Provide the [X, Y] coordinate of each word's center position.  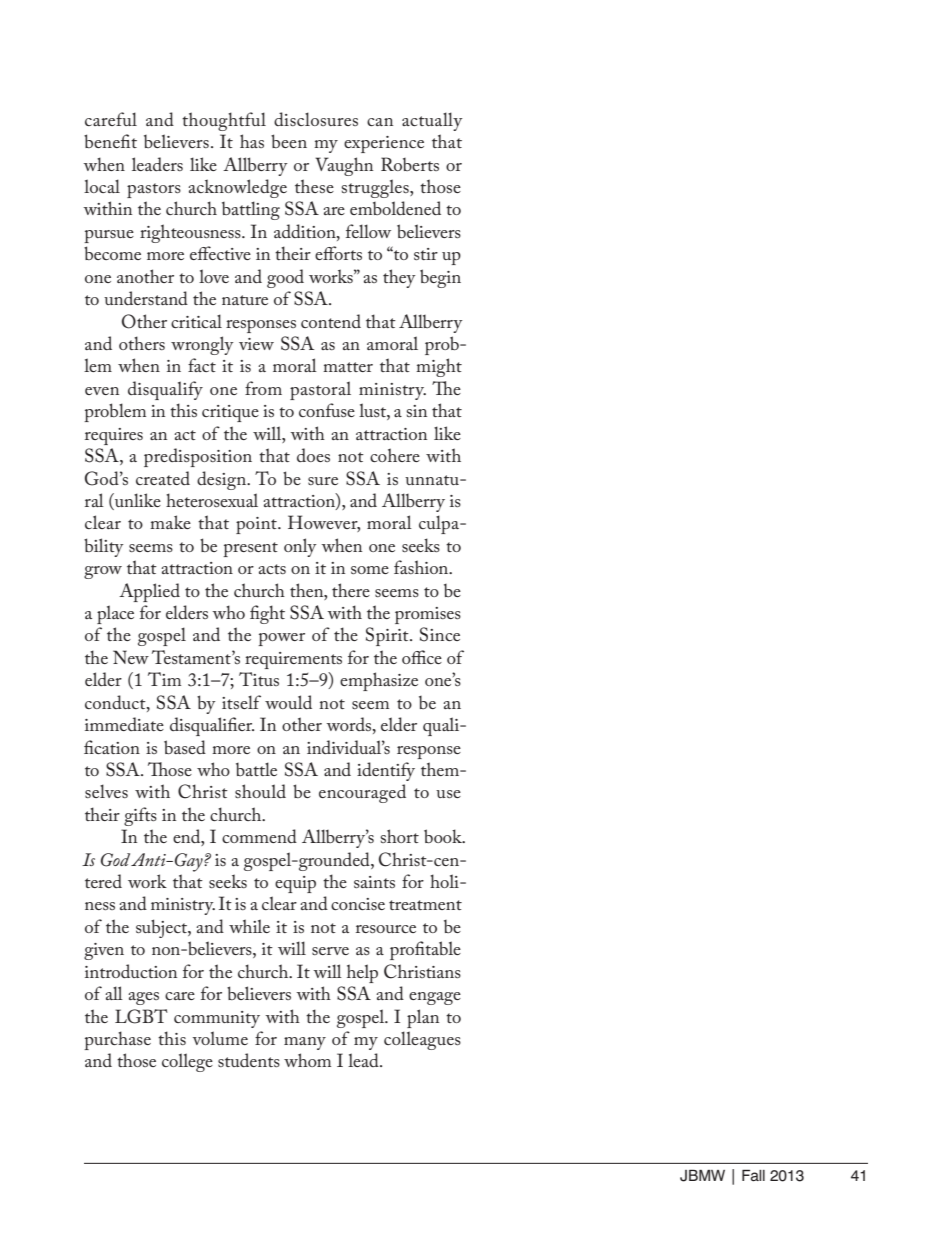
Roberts [410, 164]
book [444, 836]
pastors [154, 190]
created [163, 478]
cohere [395, 455]
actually [432, 121]
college [187, 1062]
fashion [422, 567]
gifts [140, 816]
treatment [425, 905]
